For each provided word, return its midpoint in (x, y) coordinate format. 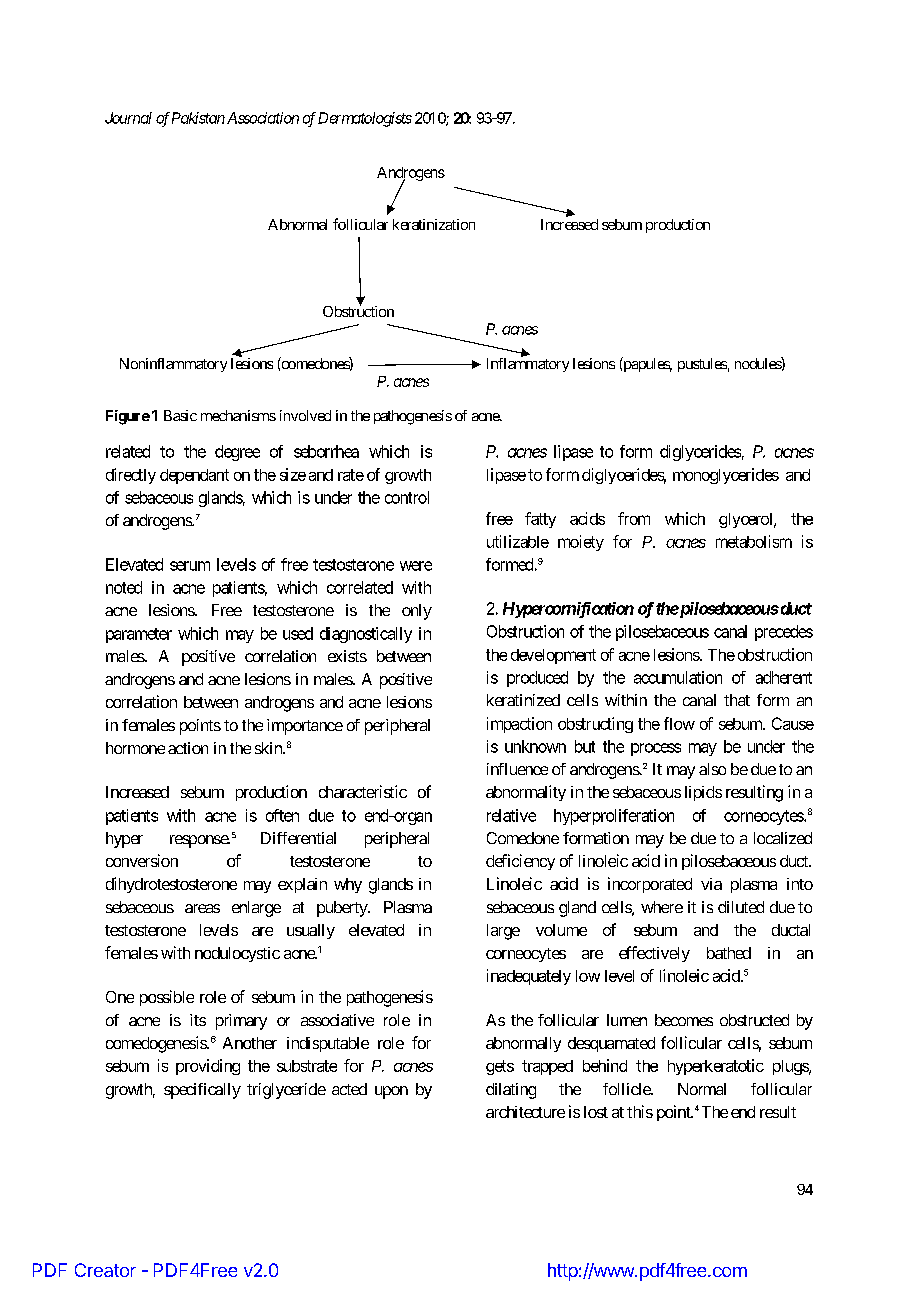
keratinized (523, 700)
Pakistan (198, 118)
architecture (525, 1112)
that (737, 700)
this (640, 1111)
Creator (105, 1270)
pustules (702, 365)
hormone (135, 748)
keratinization (434, 224)
